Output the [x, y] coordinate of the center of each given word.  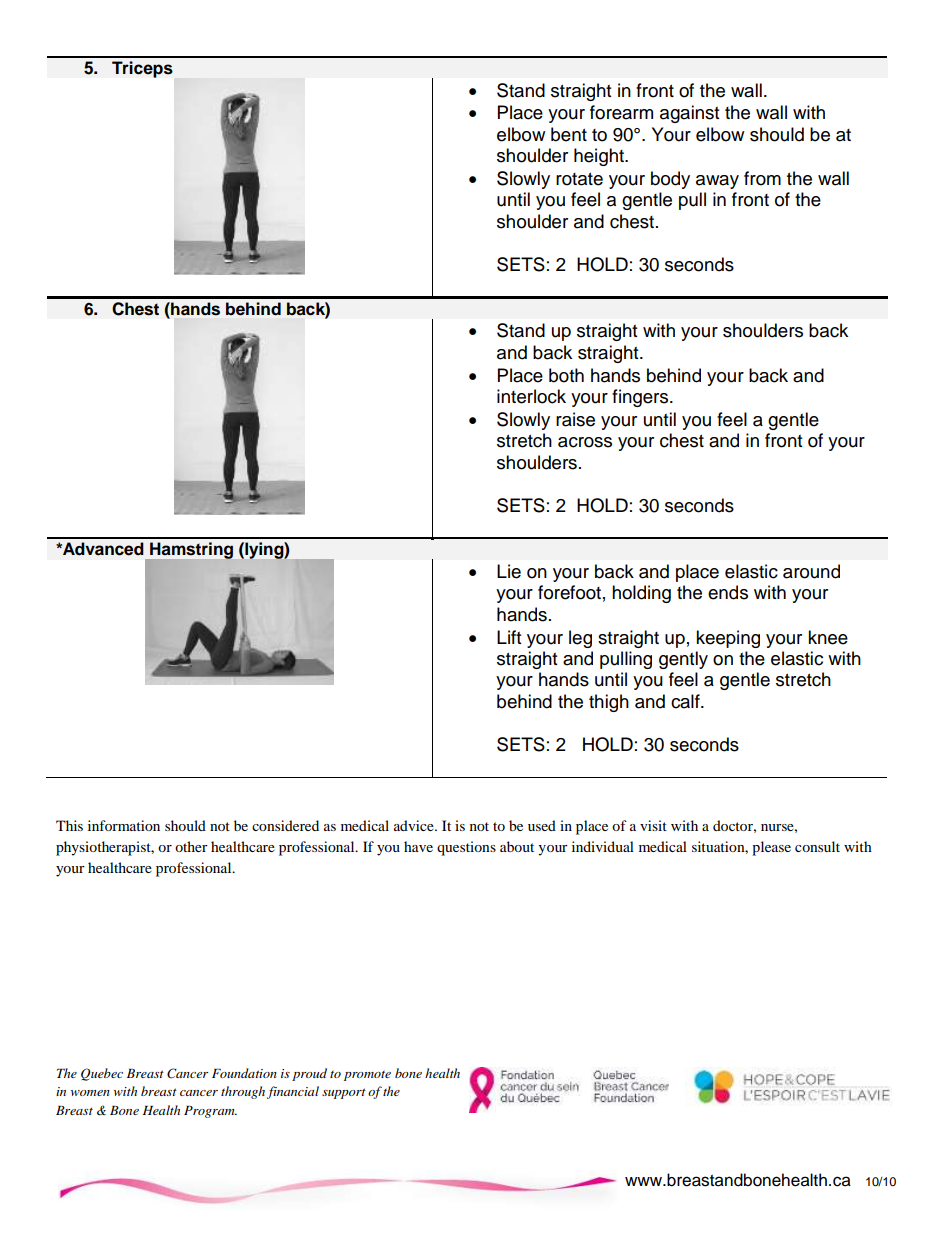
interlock [531, 396]
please [771, 848]
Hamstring [190, 552]
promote [367, 1075]
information [124, 825]
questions [466, 848]
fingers [641, 398]
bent [569, 134]
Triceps [142, 69]
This [69, 825]
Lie [509, 571]
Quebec [102, 1074]
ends [728, 592]
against [689, 114]
